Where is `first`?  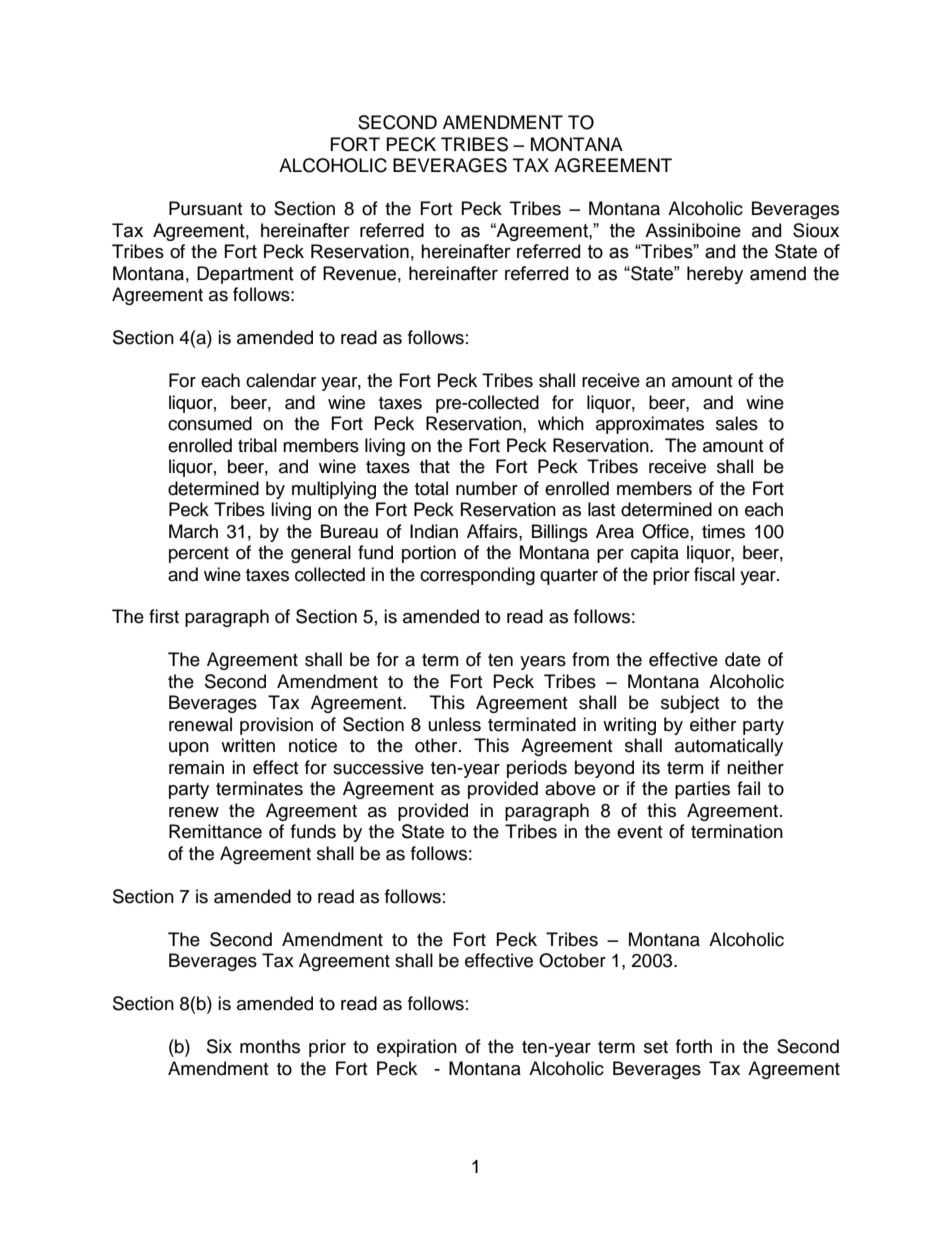
first is located at coordinates (164, 616).
